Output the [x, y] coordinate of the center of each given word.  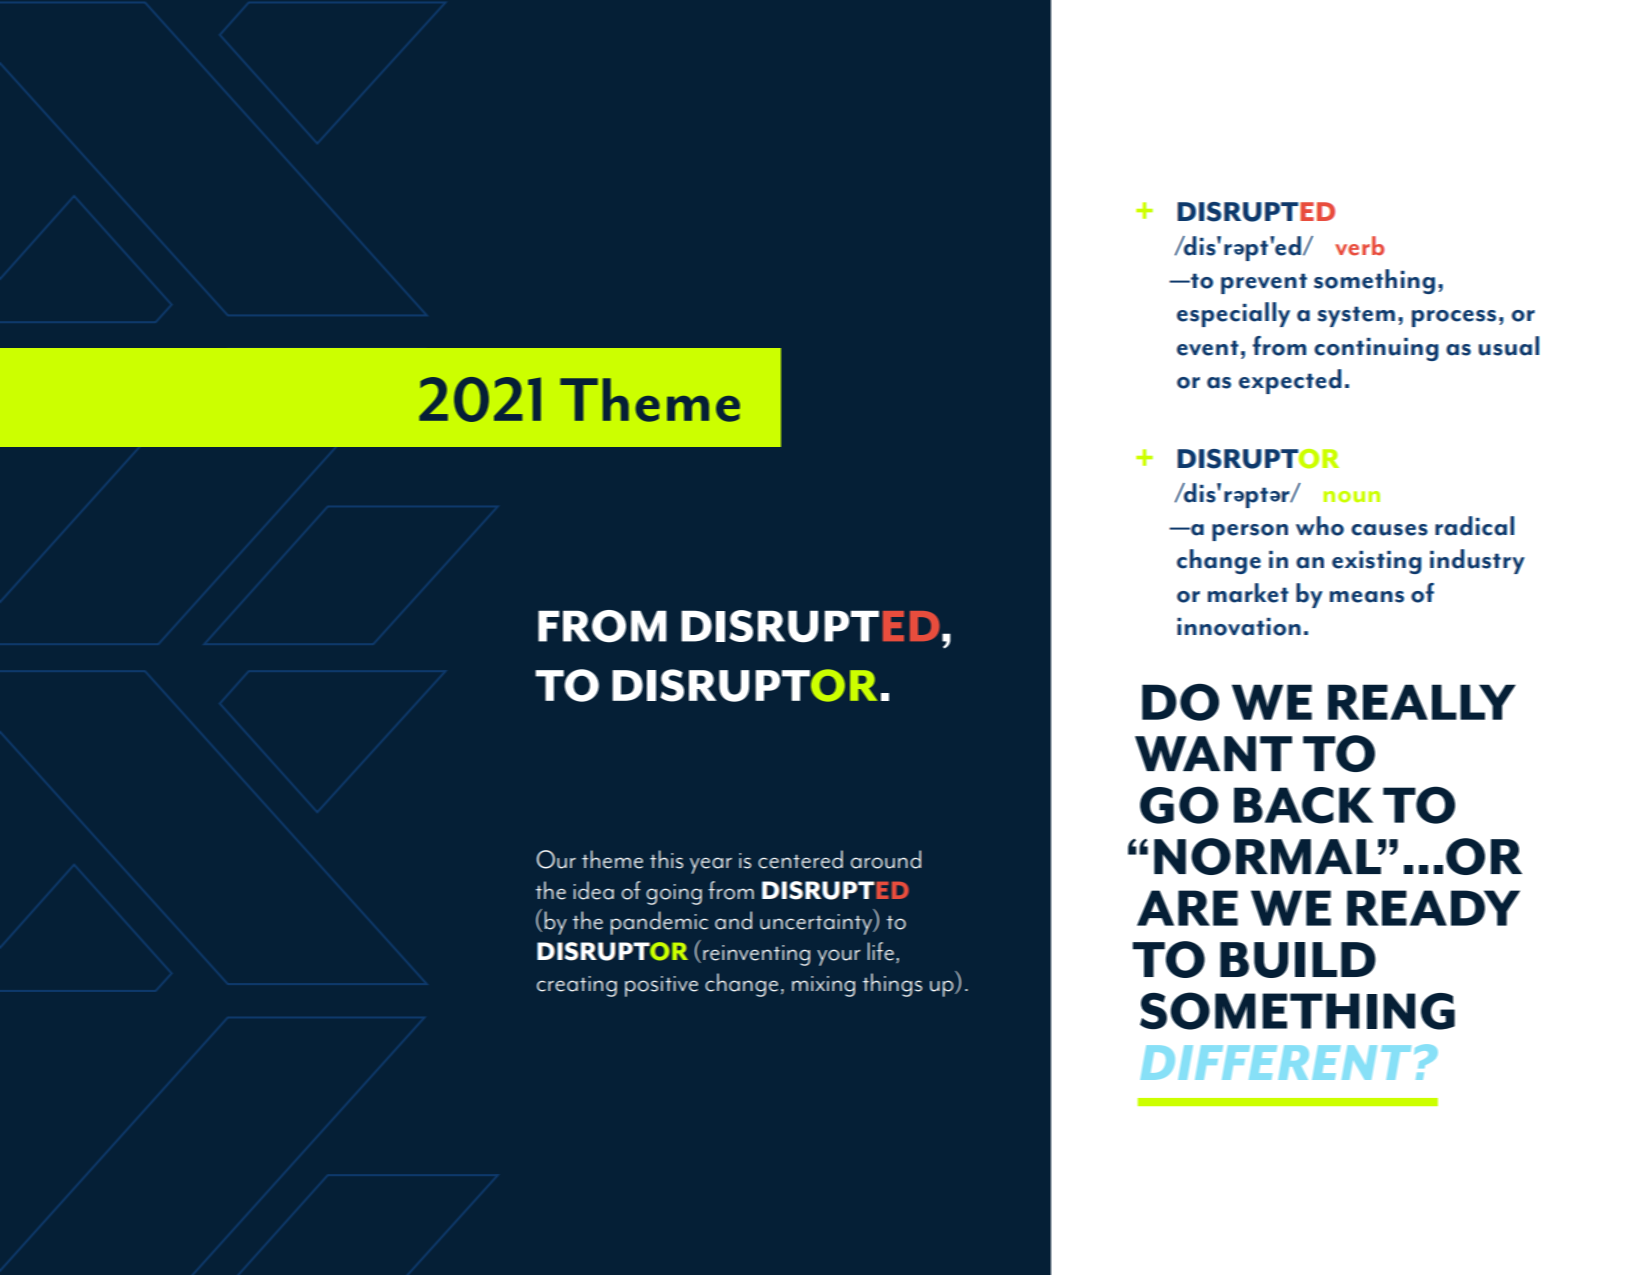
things [892, 985]
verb [1359, 246]
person [1250, 532]
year [711, 865]
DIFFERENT [1276, 1062]
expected [1290, 381]
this [666, 859]
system [1356, 316]
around [886, 859]
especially [1233, 314]
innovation [1239, 627]
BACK [1303, 805]
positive [661, 986]
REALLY [1422, 702]
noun [1352, 497]
